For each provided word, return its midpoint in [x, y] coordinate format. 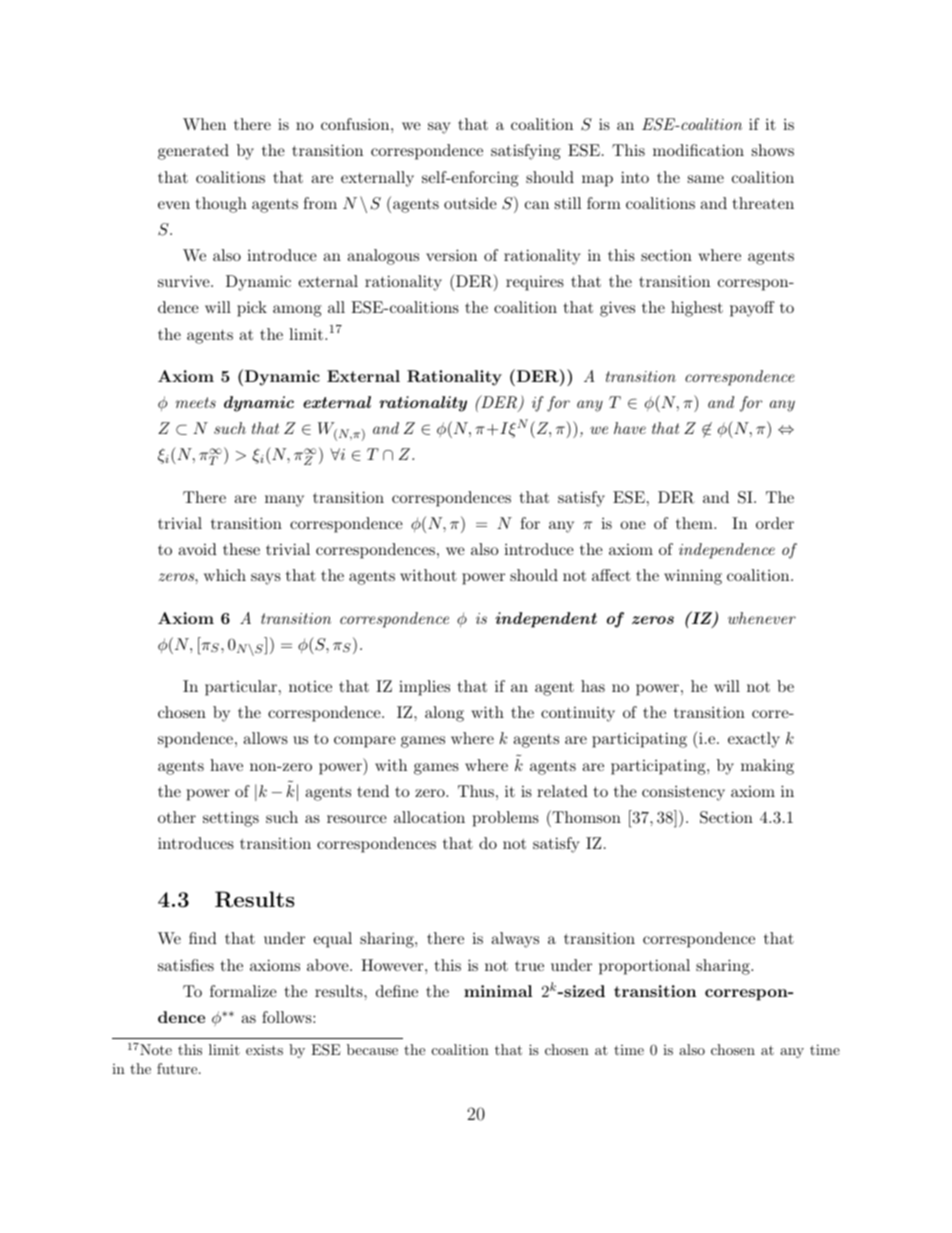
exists [264, 1049]
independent [546, 620]
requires [535, 283]
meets [196, 402]
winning [693, 577]
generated [193, 152]
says [266, 579]
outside [470, 203]
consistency [683, 793]
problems [506, 819]
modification [698, 150]
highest [697, 309]
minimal [498, 991]
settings [231, 819]
